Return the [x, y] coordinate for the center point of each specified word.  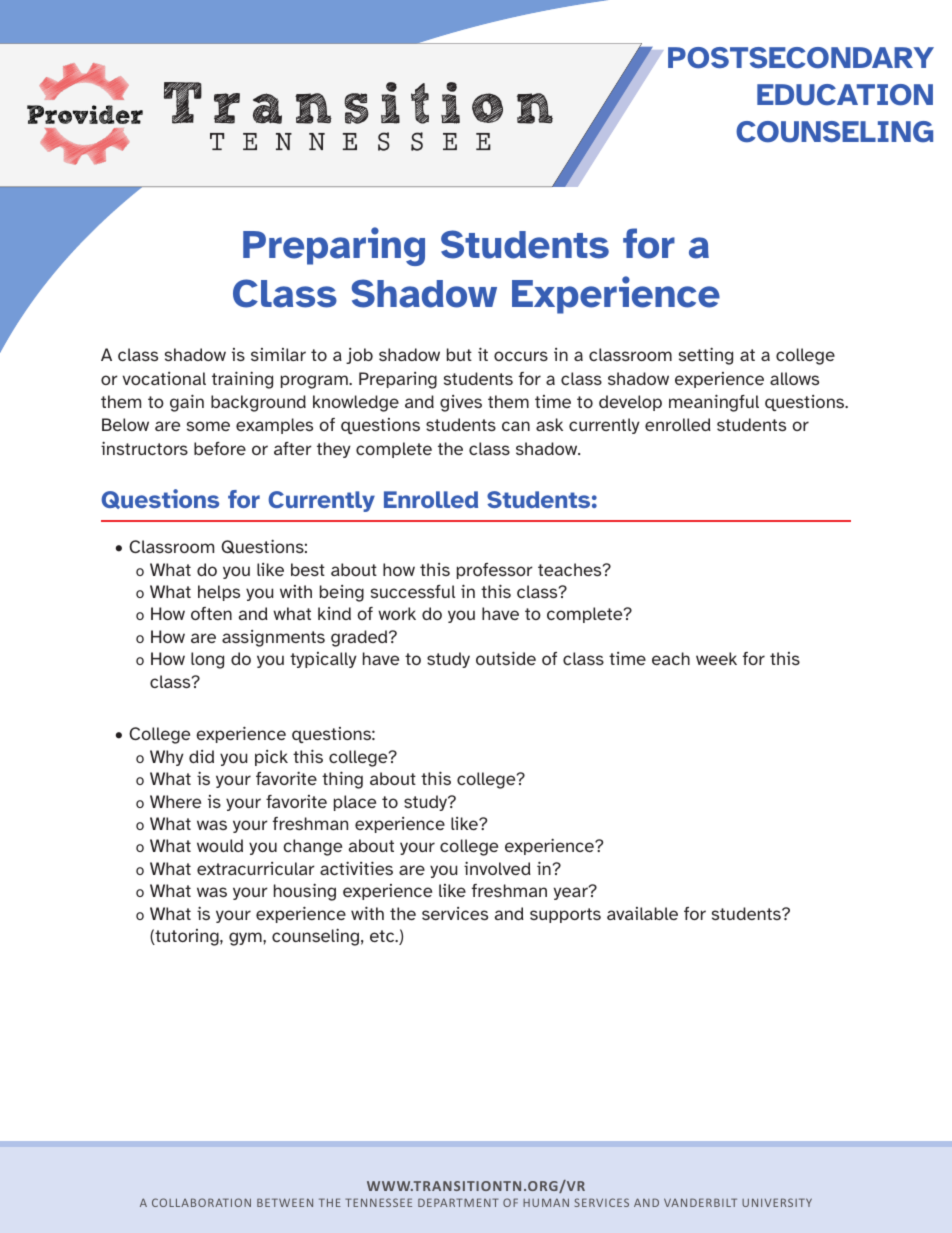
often [211, 613]
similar [278, 354]
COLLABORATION [201, 1202]
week [716, 658]
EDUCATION [845, 95]
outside [506, 658]
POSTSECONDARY [801, 58]
